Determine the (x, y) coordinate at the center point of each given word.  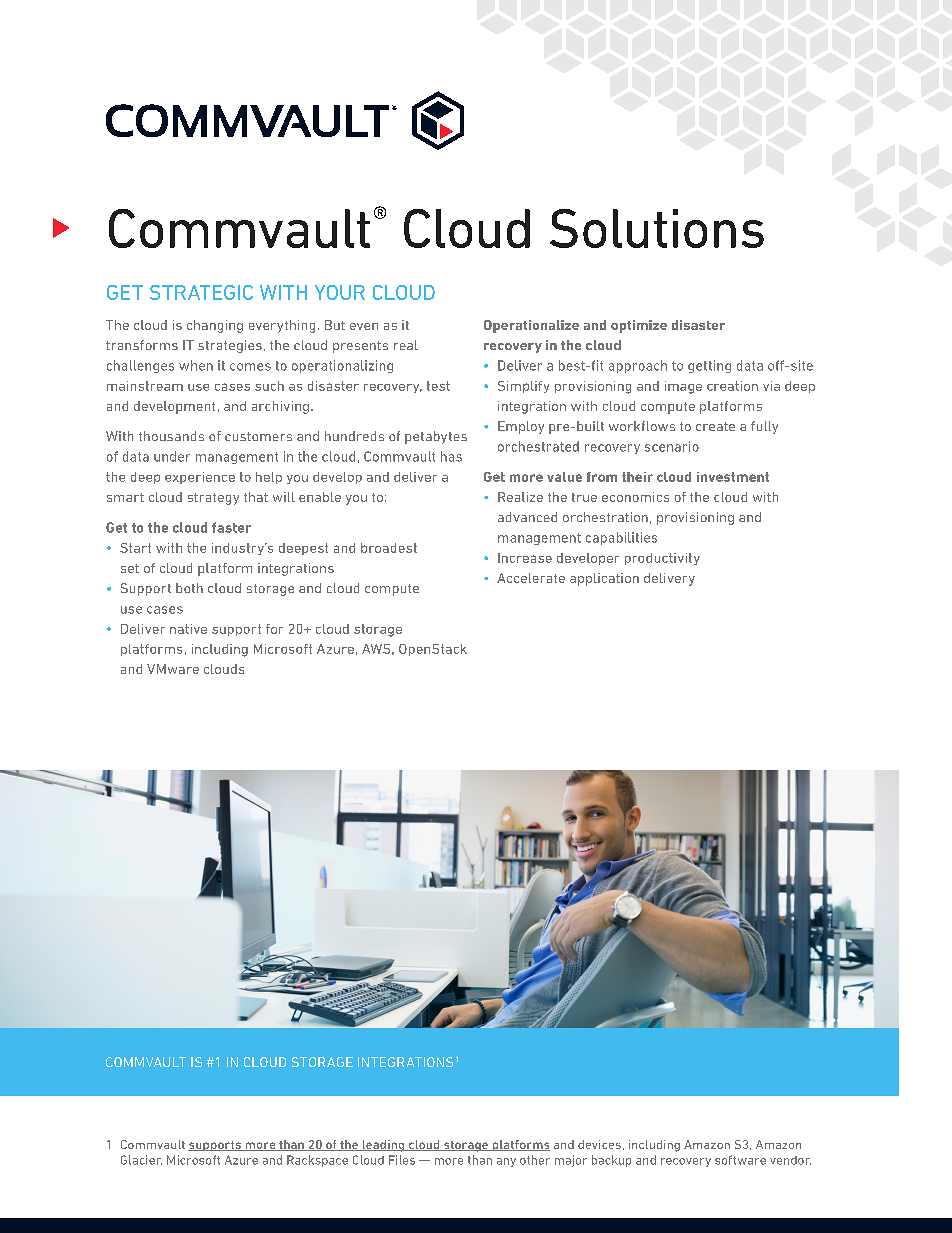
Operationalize (531, 326)
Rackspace (317, 1161)
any (506, 1162)
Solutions (657, 228)
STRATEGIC (201, 292)
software (740, 1160)
